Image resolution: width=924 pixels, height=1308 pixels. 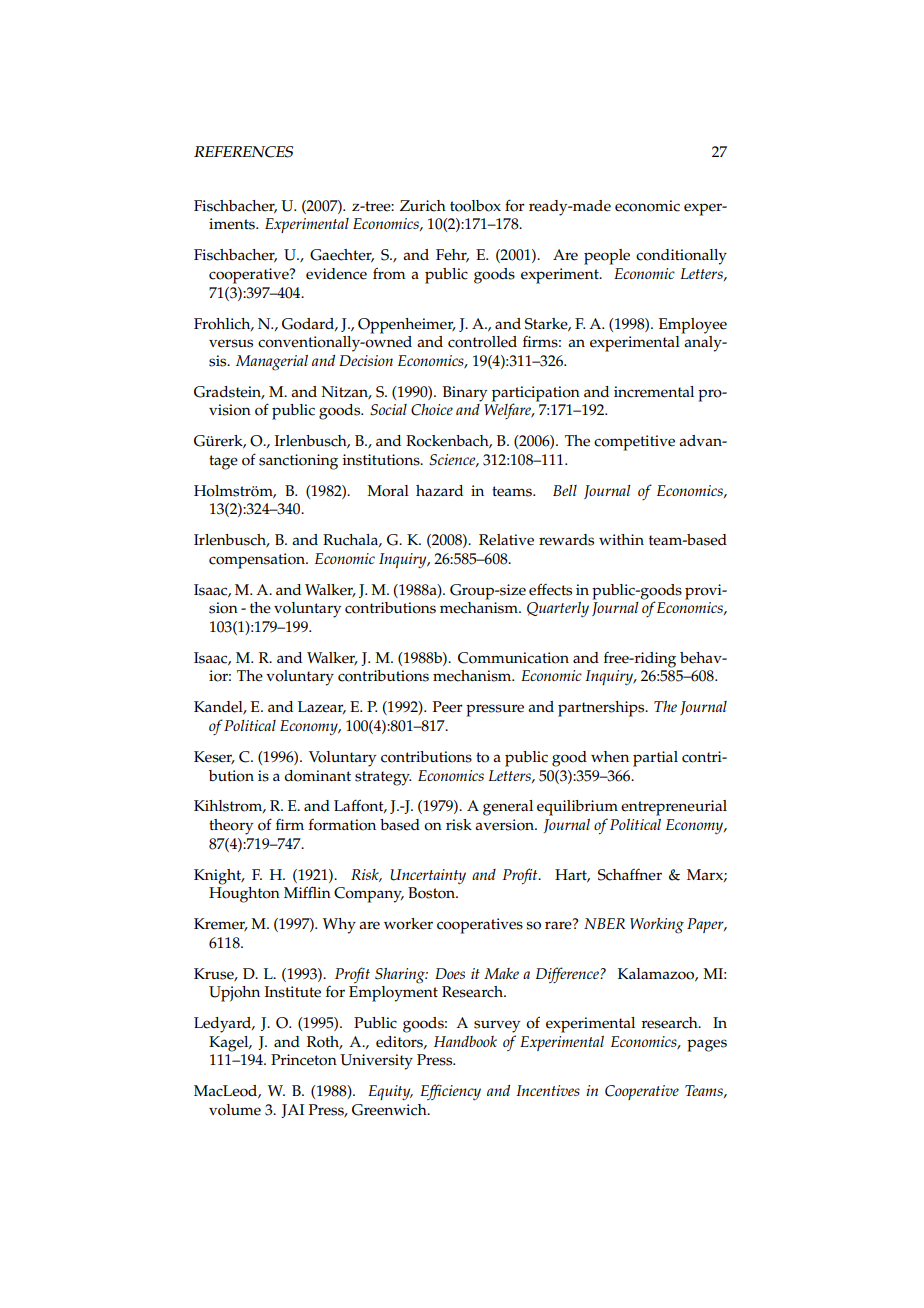 I want to click on sanctioning, so click(x=298, y=462).
